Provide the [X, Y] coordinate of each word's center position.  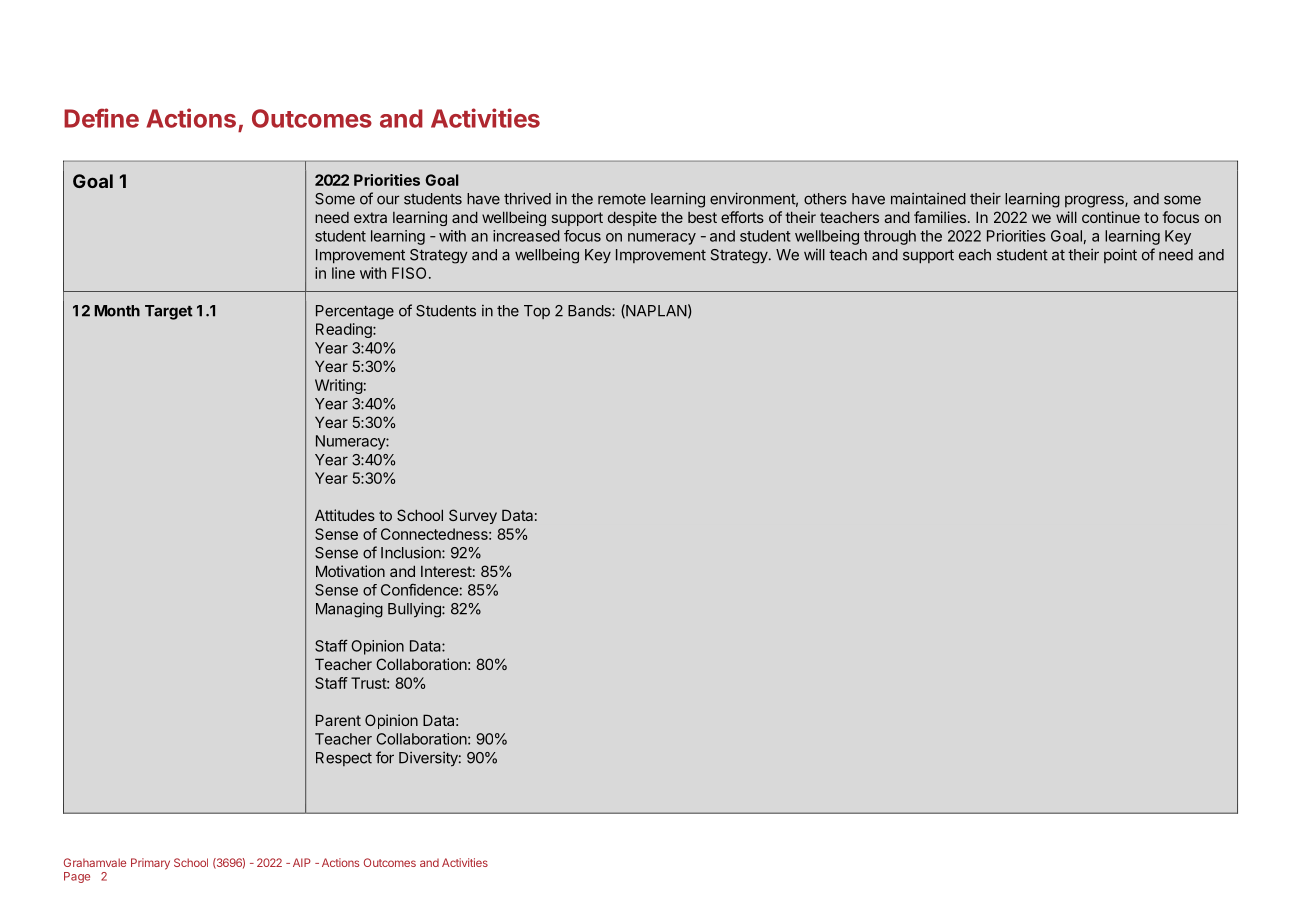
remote [622, 199]
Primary [150, 864]
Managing [349, 610]
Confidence [419, 590]
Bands [590, 311]
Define [101, 118]
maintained [928, 199]
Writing [339, 386]
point [1120, 256]
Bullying [415, 610]
